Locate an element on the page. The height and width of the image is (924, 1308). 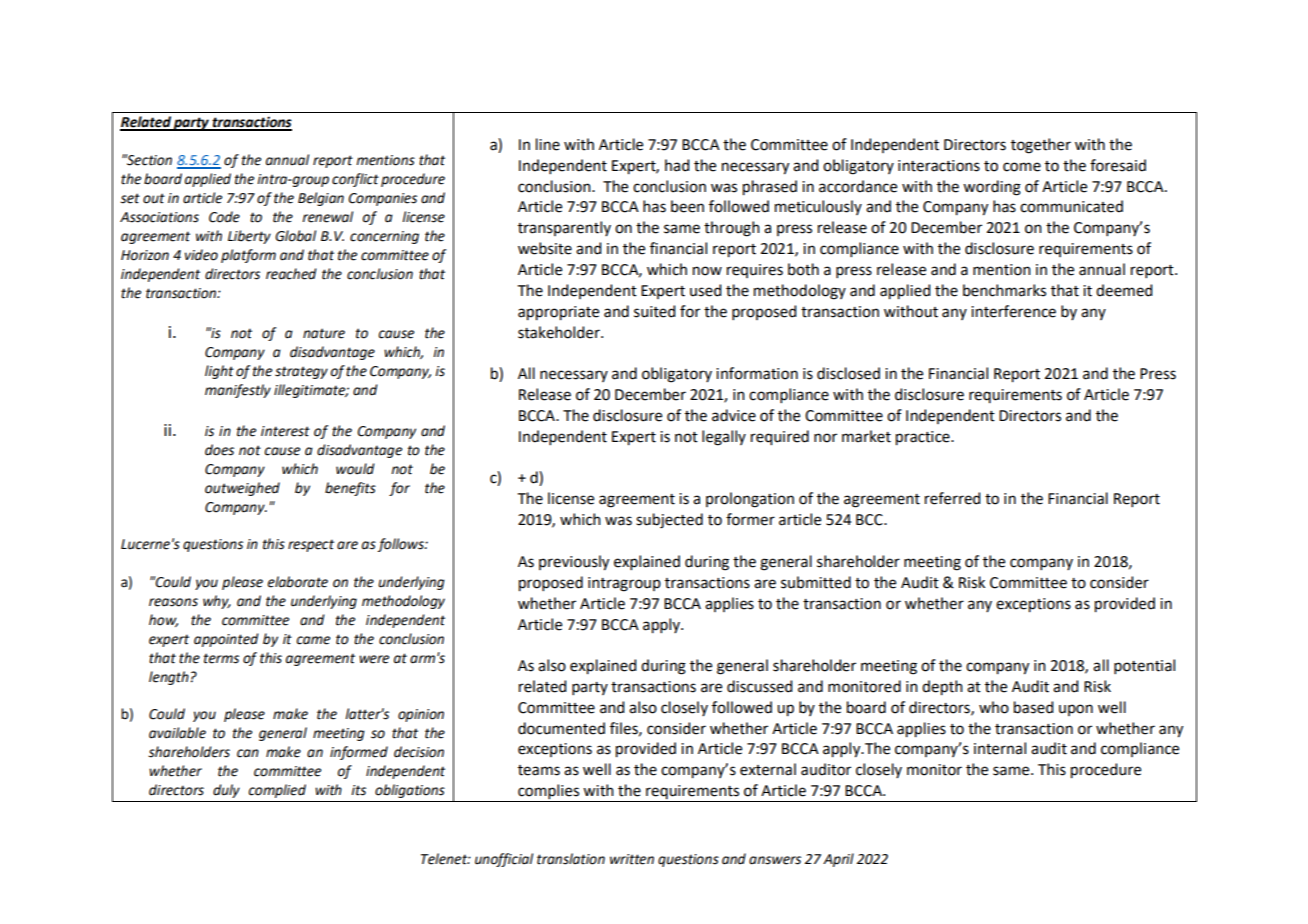
April is located at coordinates (838, 860).
